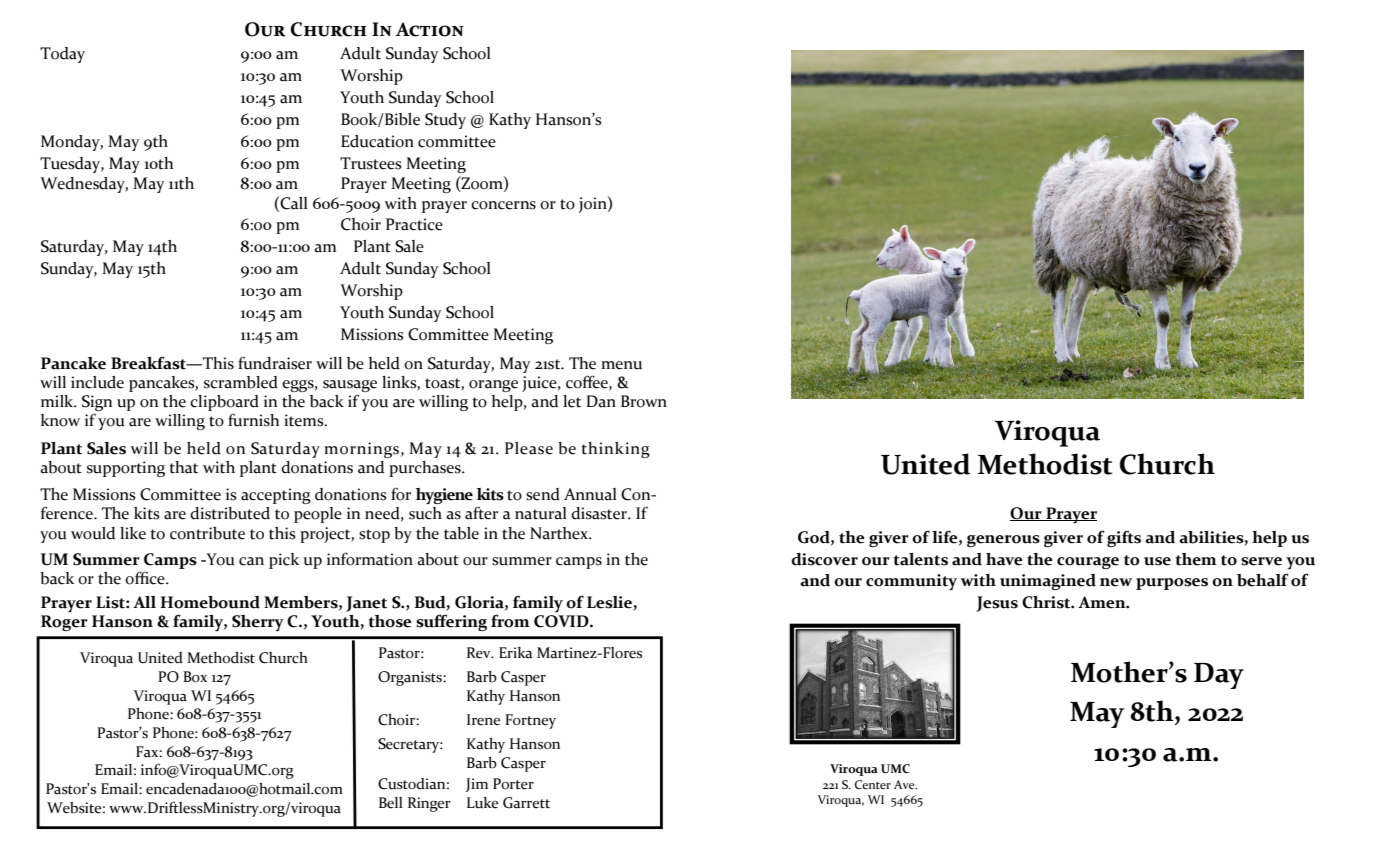  Describe the element at coordinates (414, 224) in the screenshot. I see `Practice` at that location.
